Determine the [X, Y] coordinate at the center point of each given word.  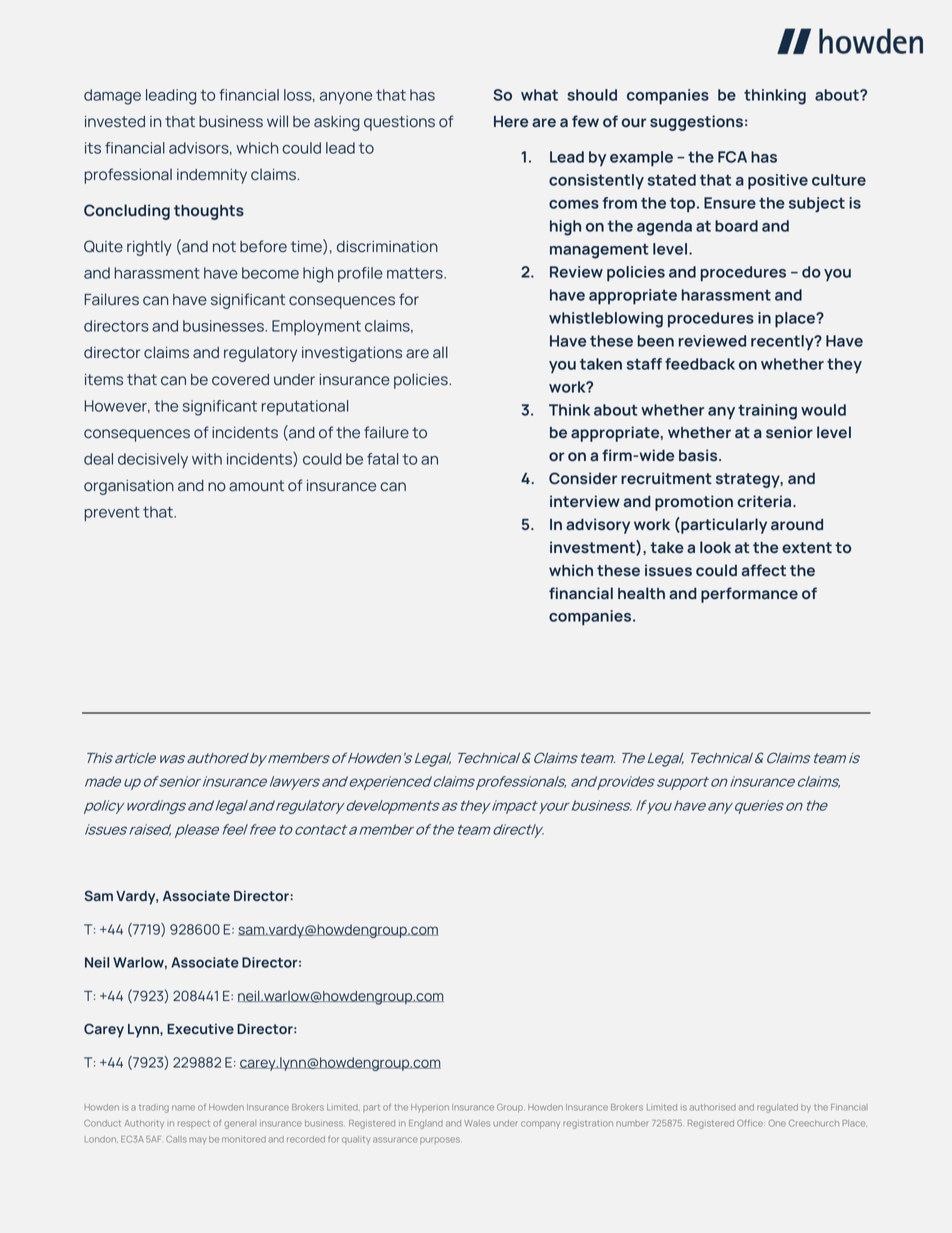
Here [511, 121]
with [207, 459]
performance [749, 595]
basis [699, 455]
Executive [200, 1028]
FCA [732, 157]
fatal [382, 459]
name [183, 1108]
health [641, 593]
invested [115, 121]
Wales [477, 1123]
